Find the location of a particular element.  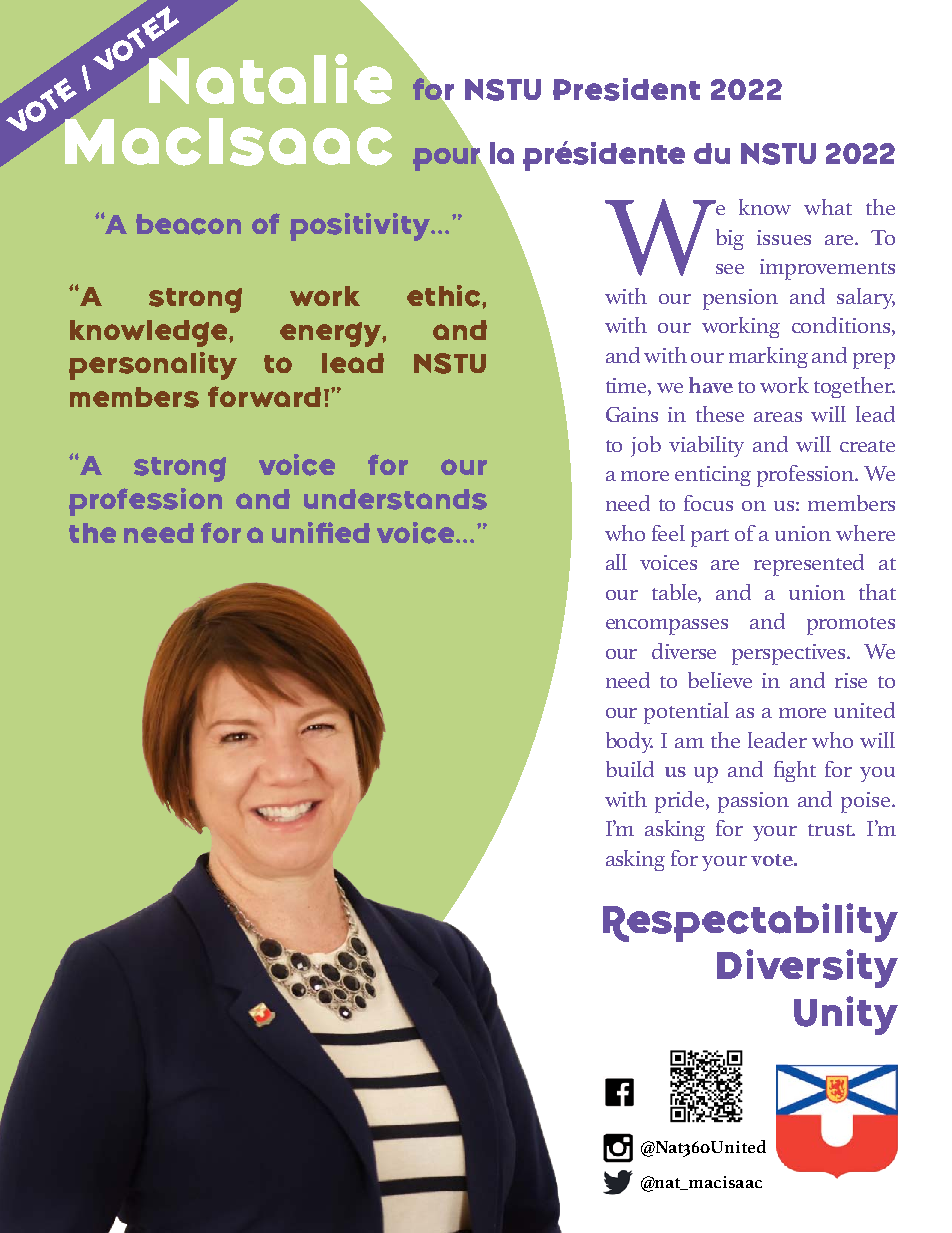

Gains is located at coordinates (632, 414).
